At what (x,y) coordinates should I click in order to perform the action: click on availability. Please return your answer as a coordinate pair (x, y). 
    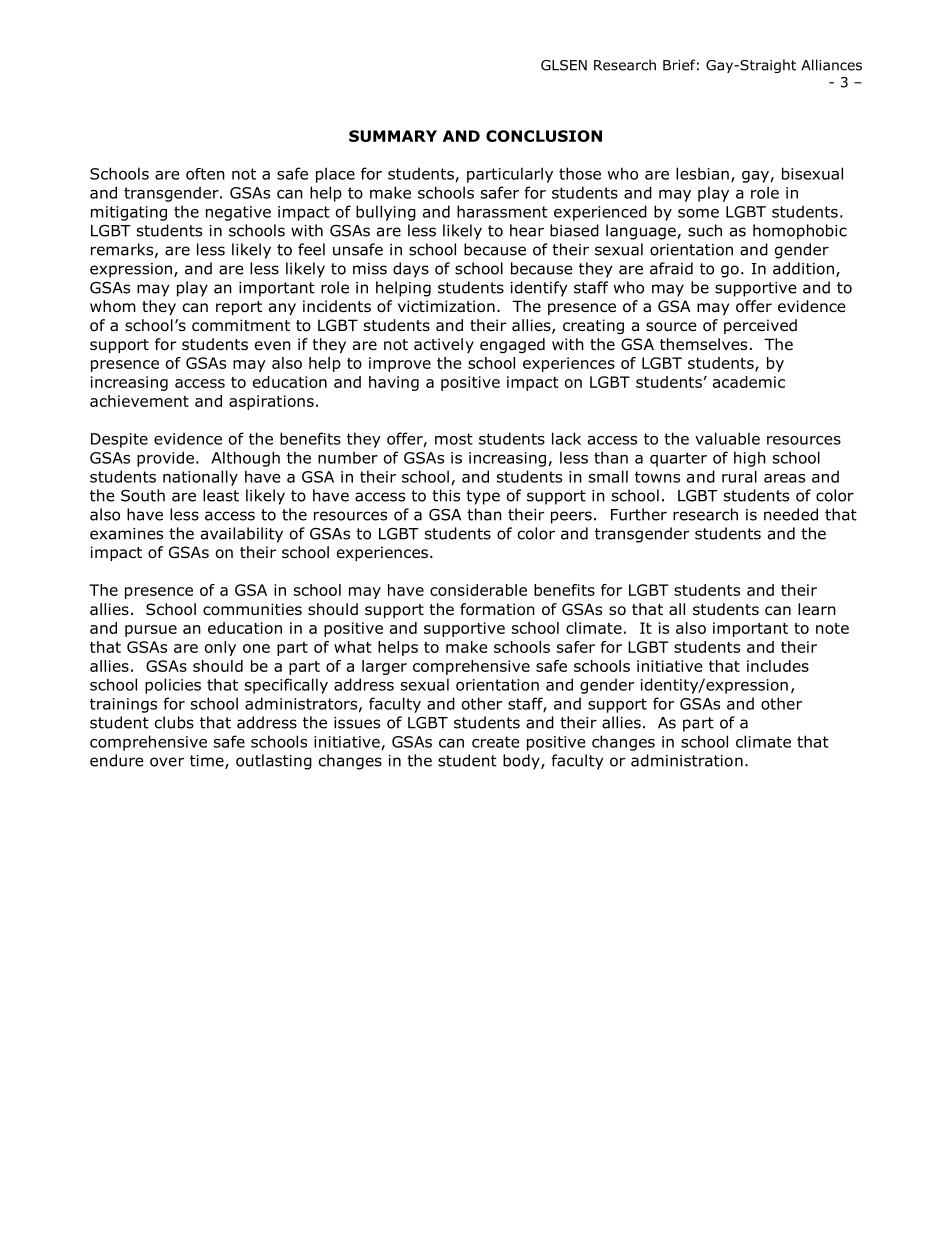
    Looking at the image, I should click on (242, 535).
